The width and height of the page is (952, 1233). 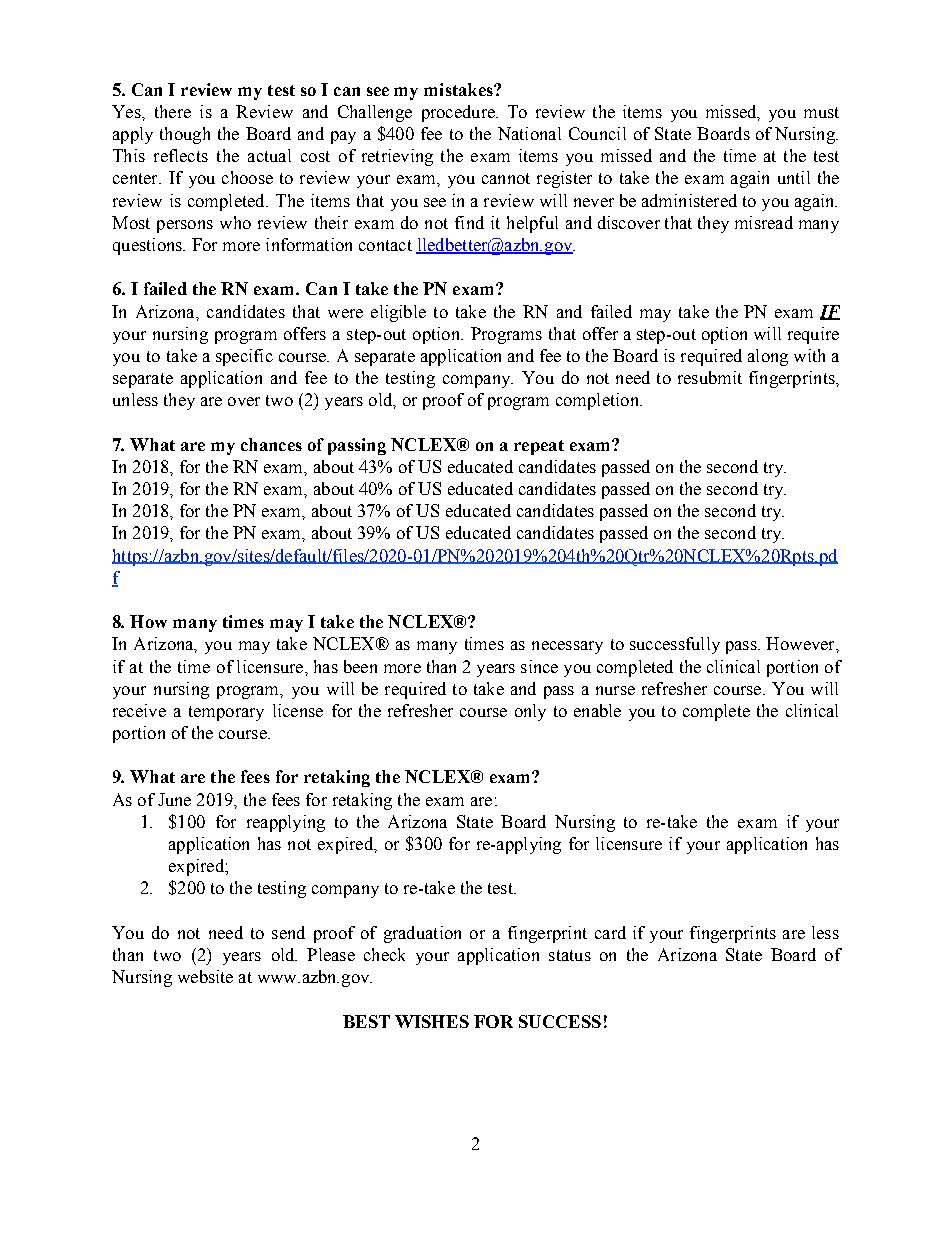 What do you see at coordinates (597, 710) in the page?
I see `enable` at bounding box center [597, 710].
